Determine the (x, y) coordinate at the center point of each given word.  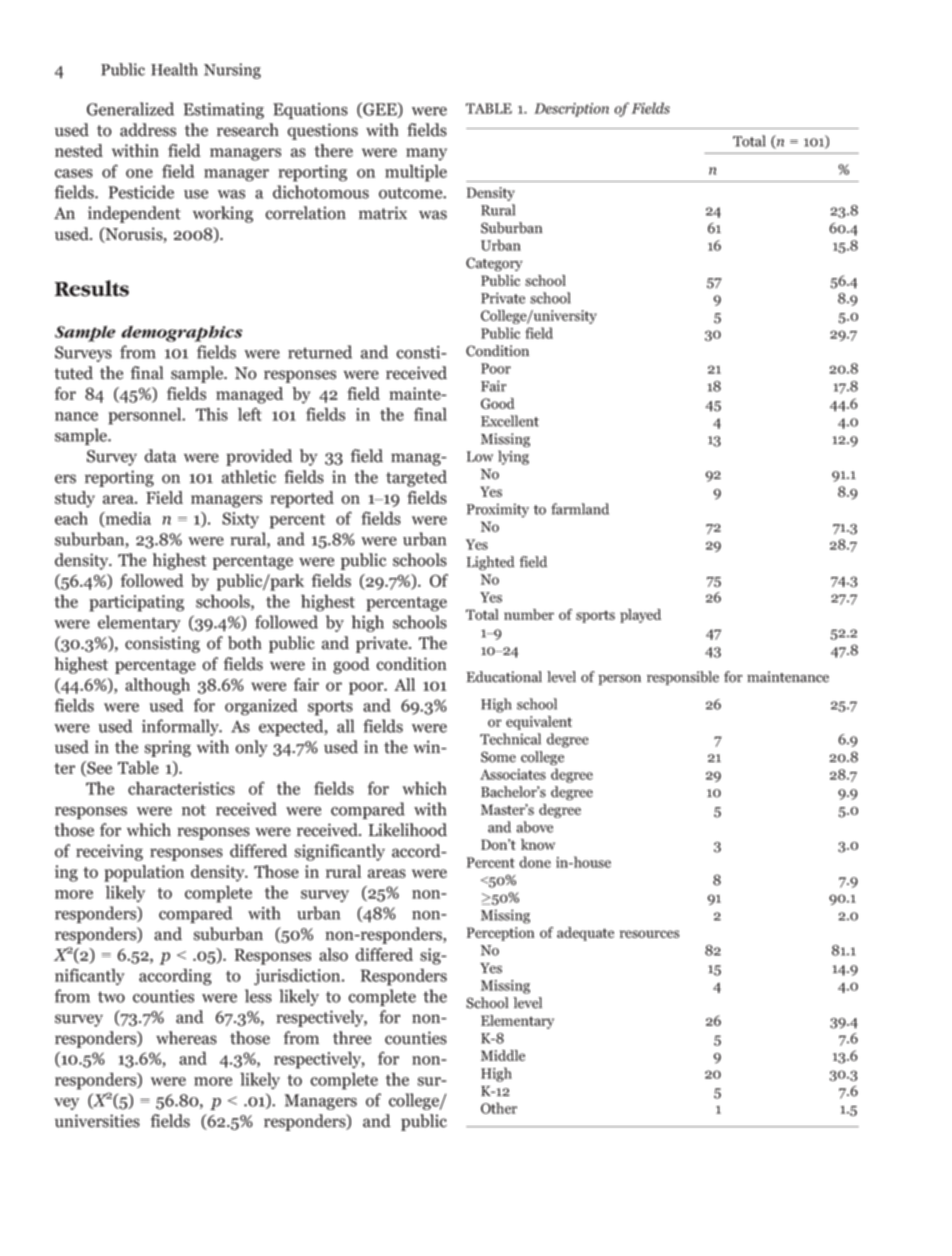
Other (499, 1108)
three (352, 1038)
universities (97, 1121)
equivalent (539, 723)
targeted (416, 478)
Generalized (130, 109)
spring (167, 748)
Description (571, 110)
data (160, 456)
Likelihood (408, 830)
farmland (580, 509)
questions (323, 131)
